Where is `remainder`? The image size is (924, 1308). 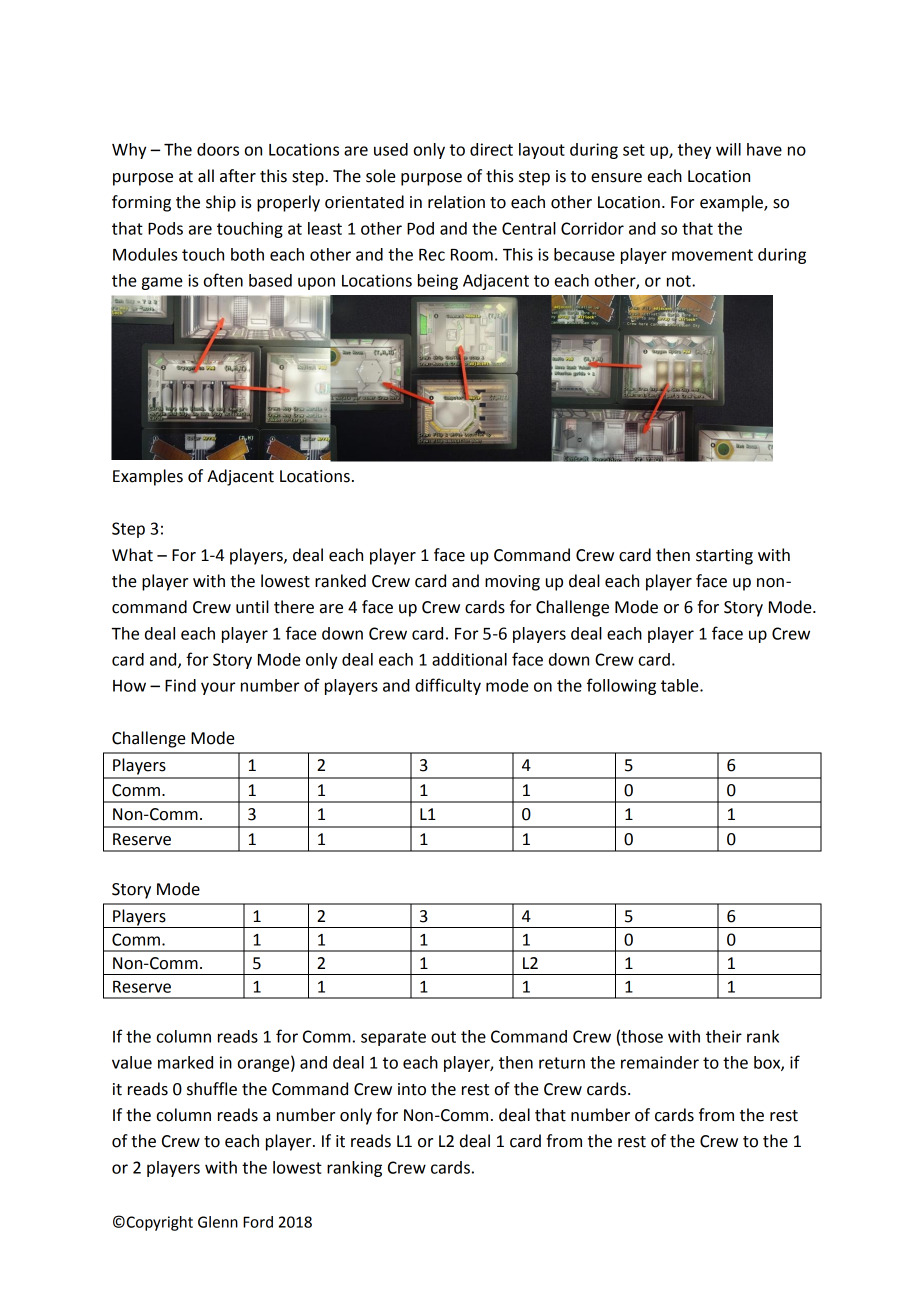
remainder is located at coordinates (660, 1062).
